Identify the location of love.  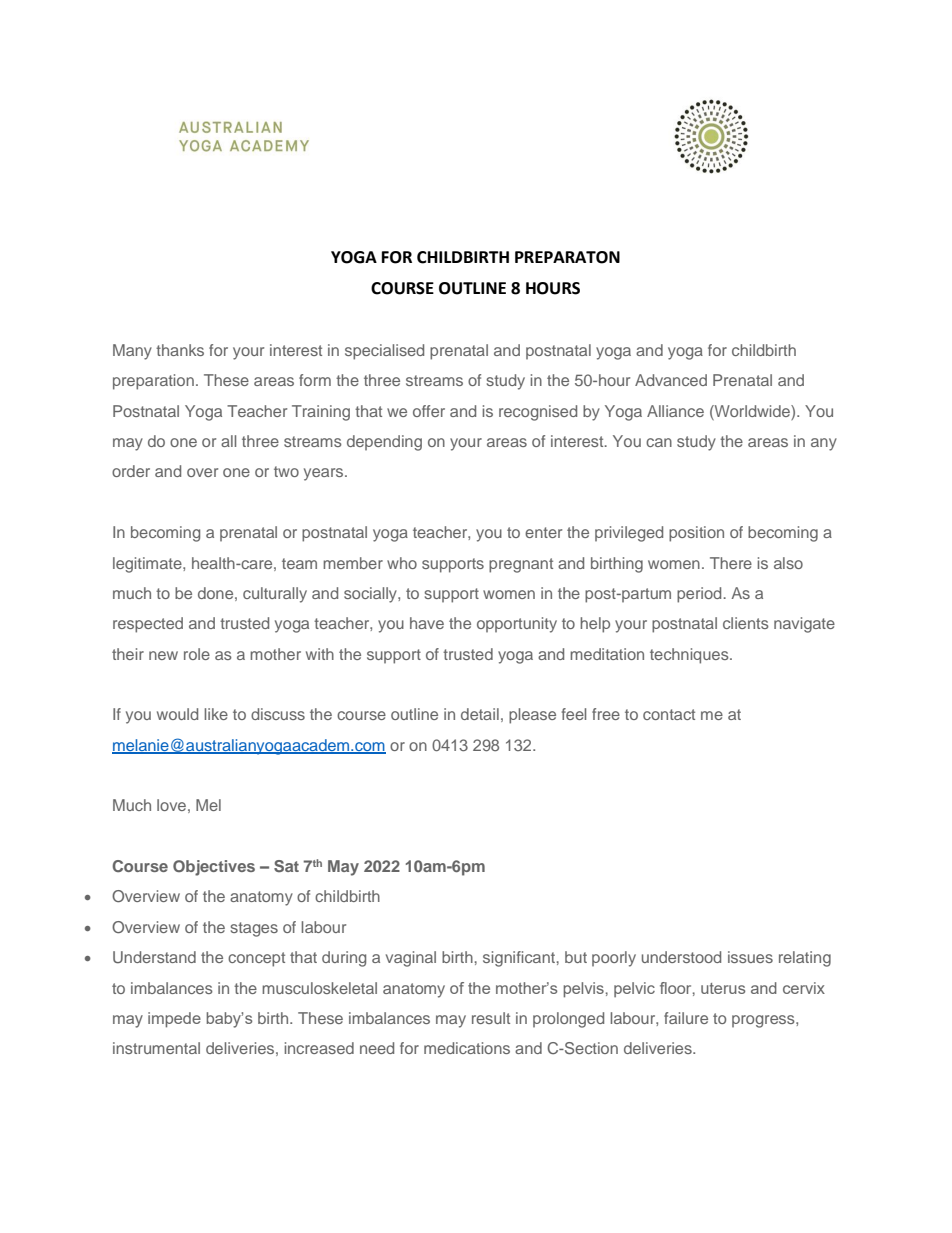
(171, 805).
